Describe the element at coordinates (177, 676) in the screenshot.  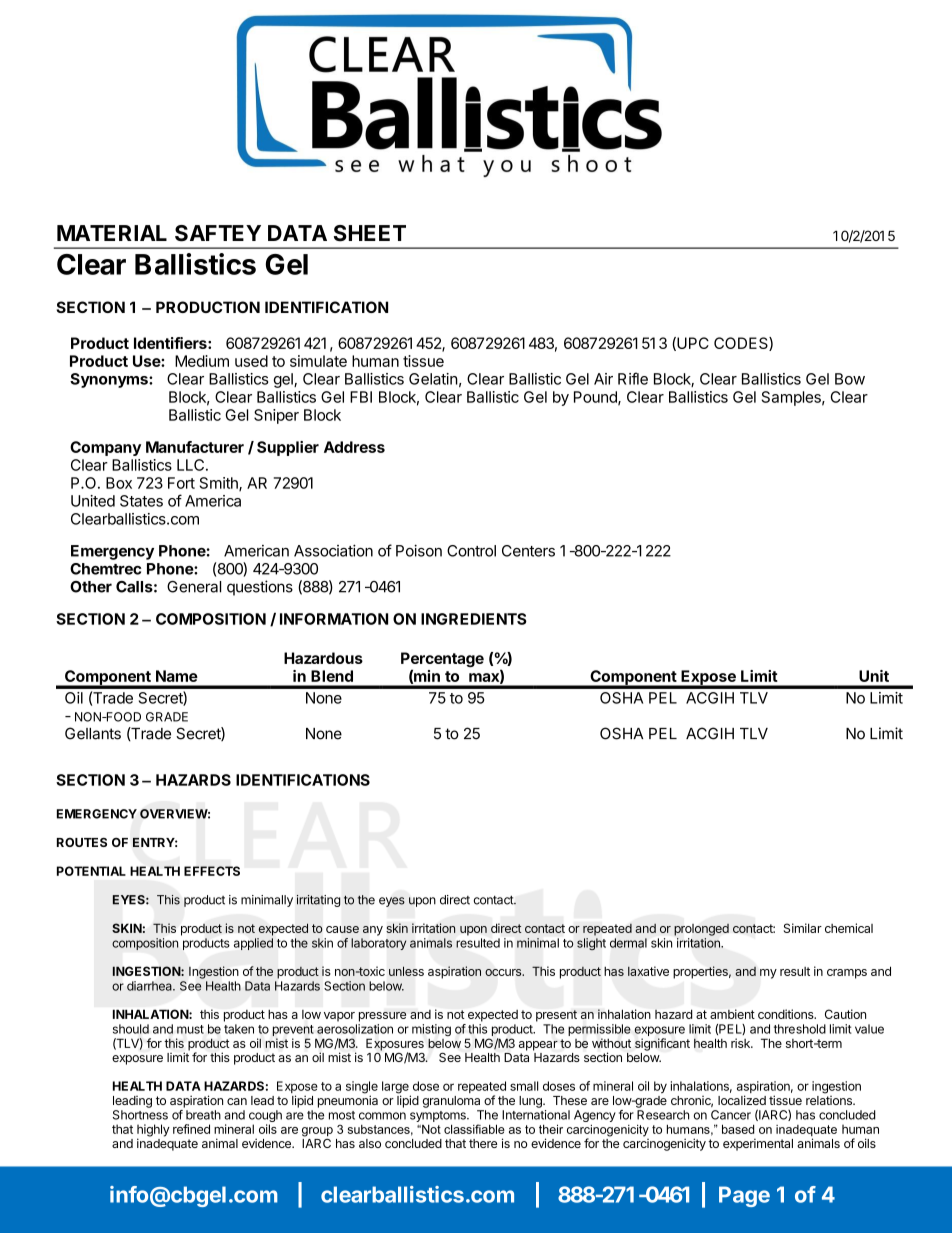
I see `Name` at that location.
